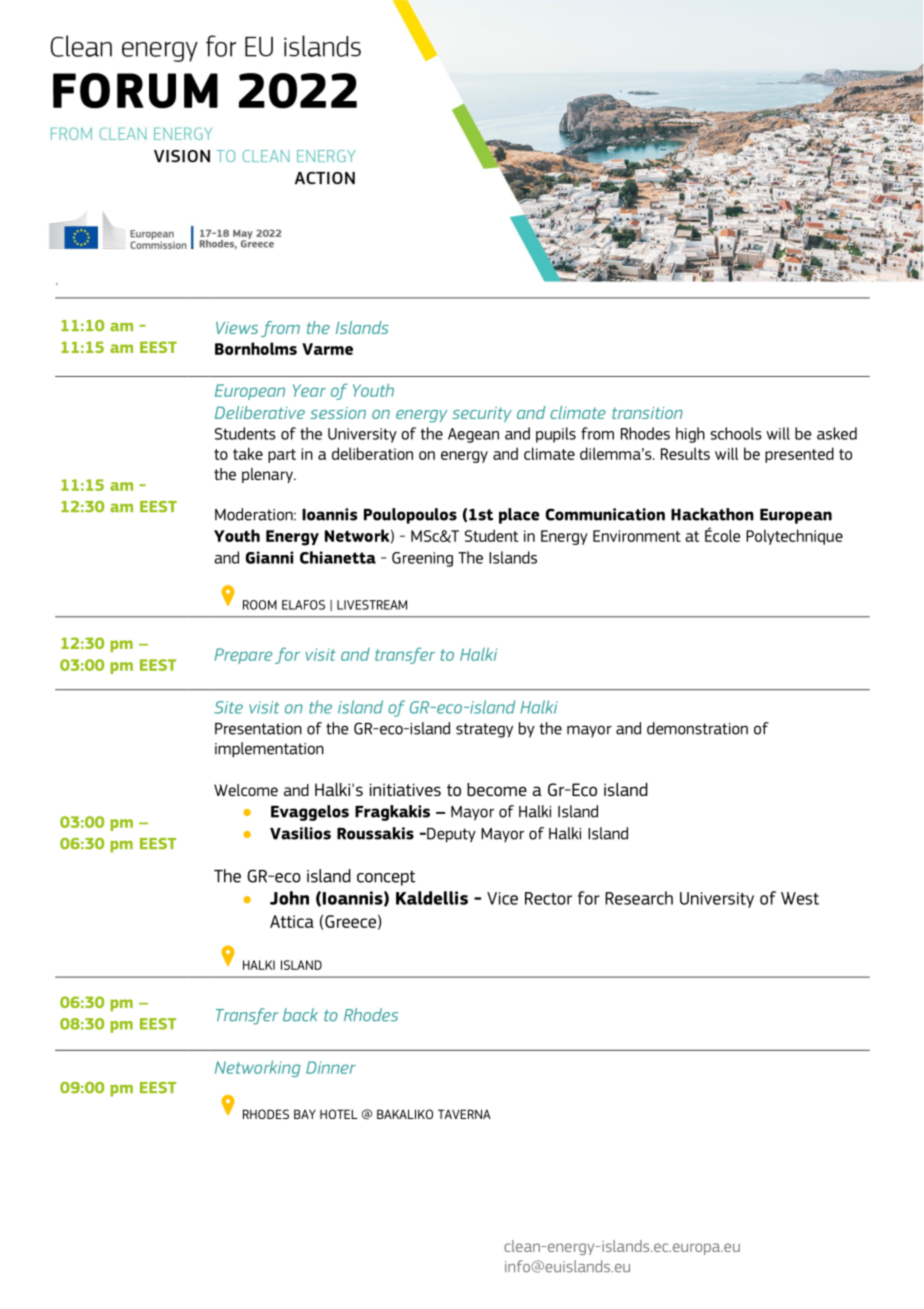 The width and height of the image is (924, 1309). I want to click on security, so click(482, 414).
